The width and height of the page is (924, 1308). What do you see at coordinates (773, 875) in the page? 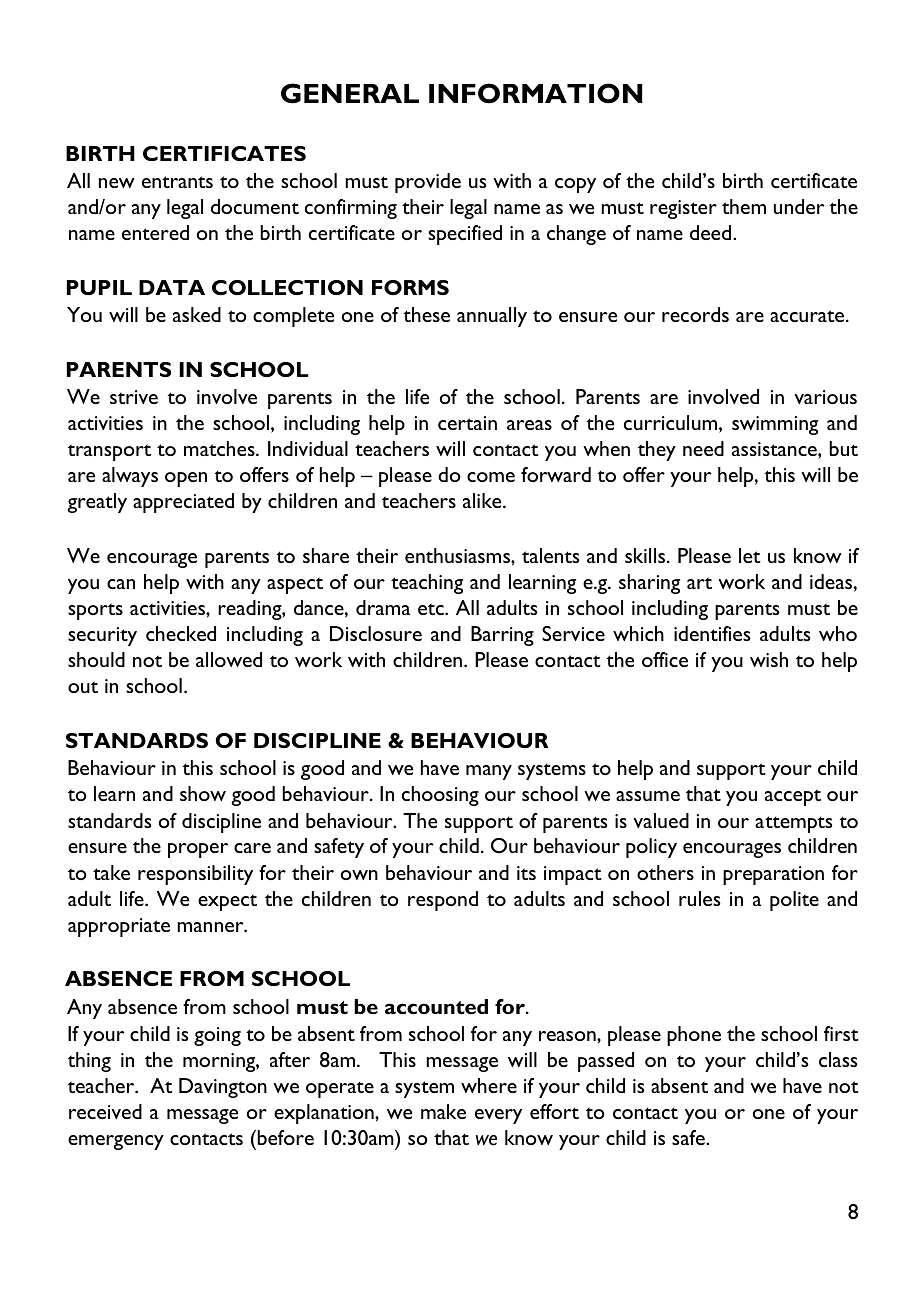
I see `preparation` at bounding box center [773, 875].
